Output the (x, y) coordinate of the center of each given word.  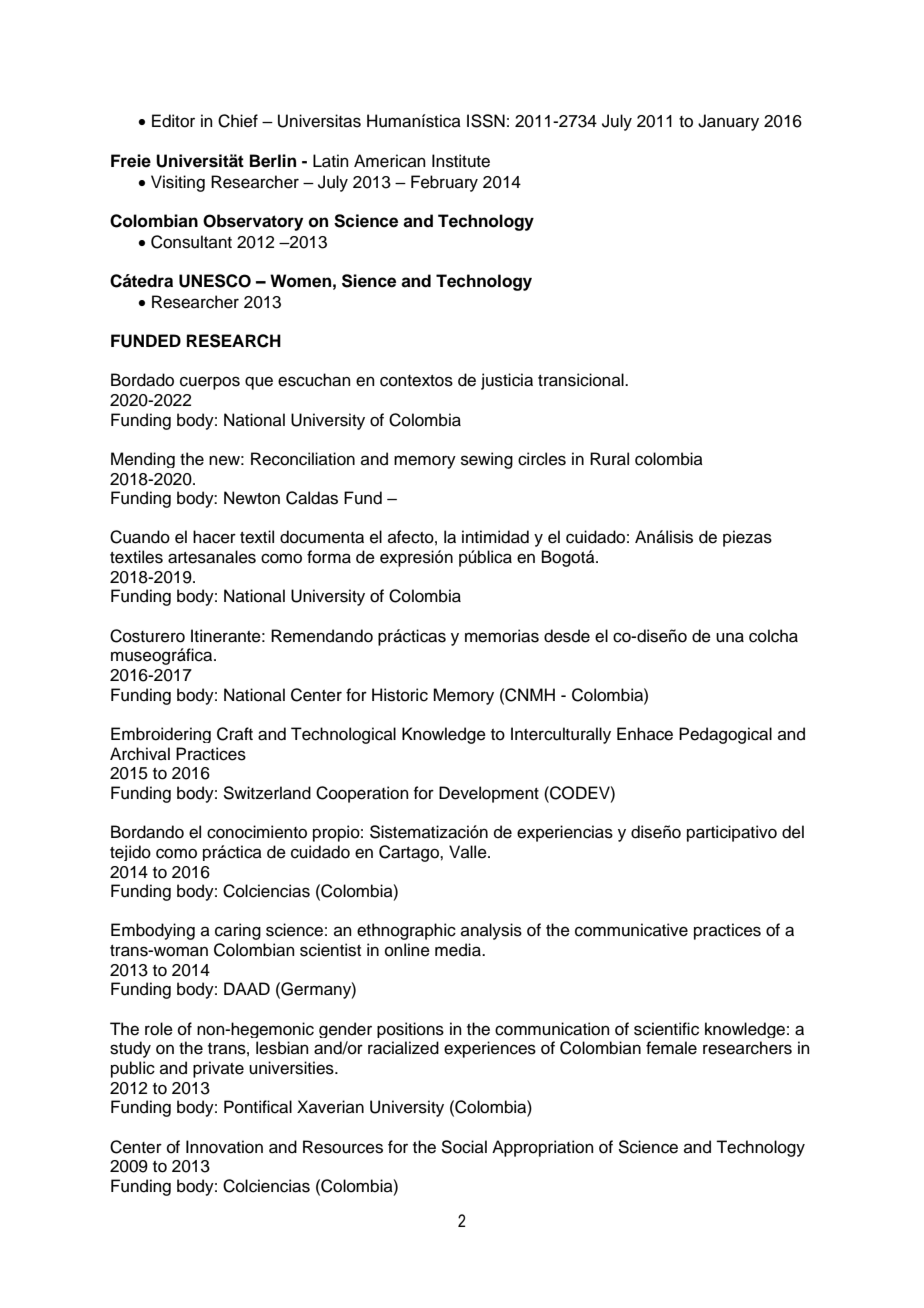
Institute (461, 161)
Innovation (224, 1147)
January (728, 122)
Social (464, 1147)
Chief (238, 121)
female (671, 1048)
